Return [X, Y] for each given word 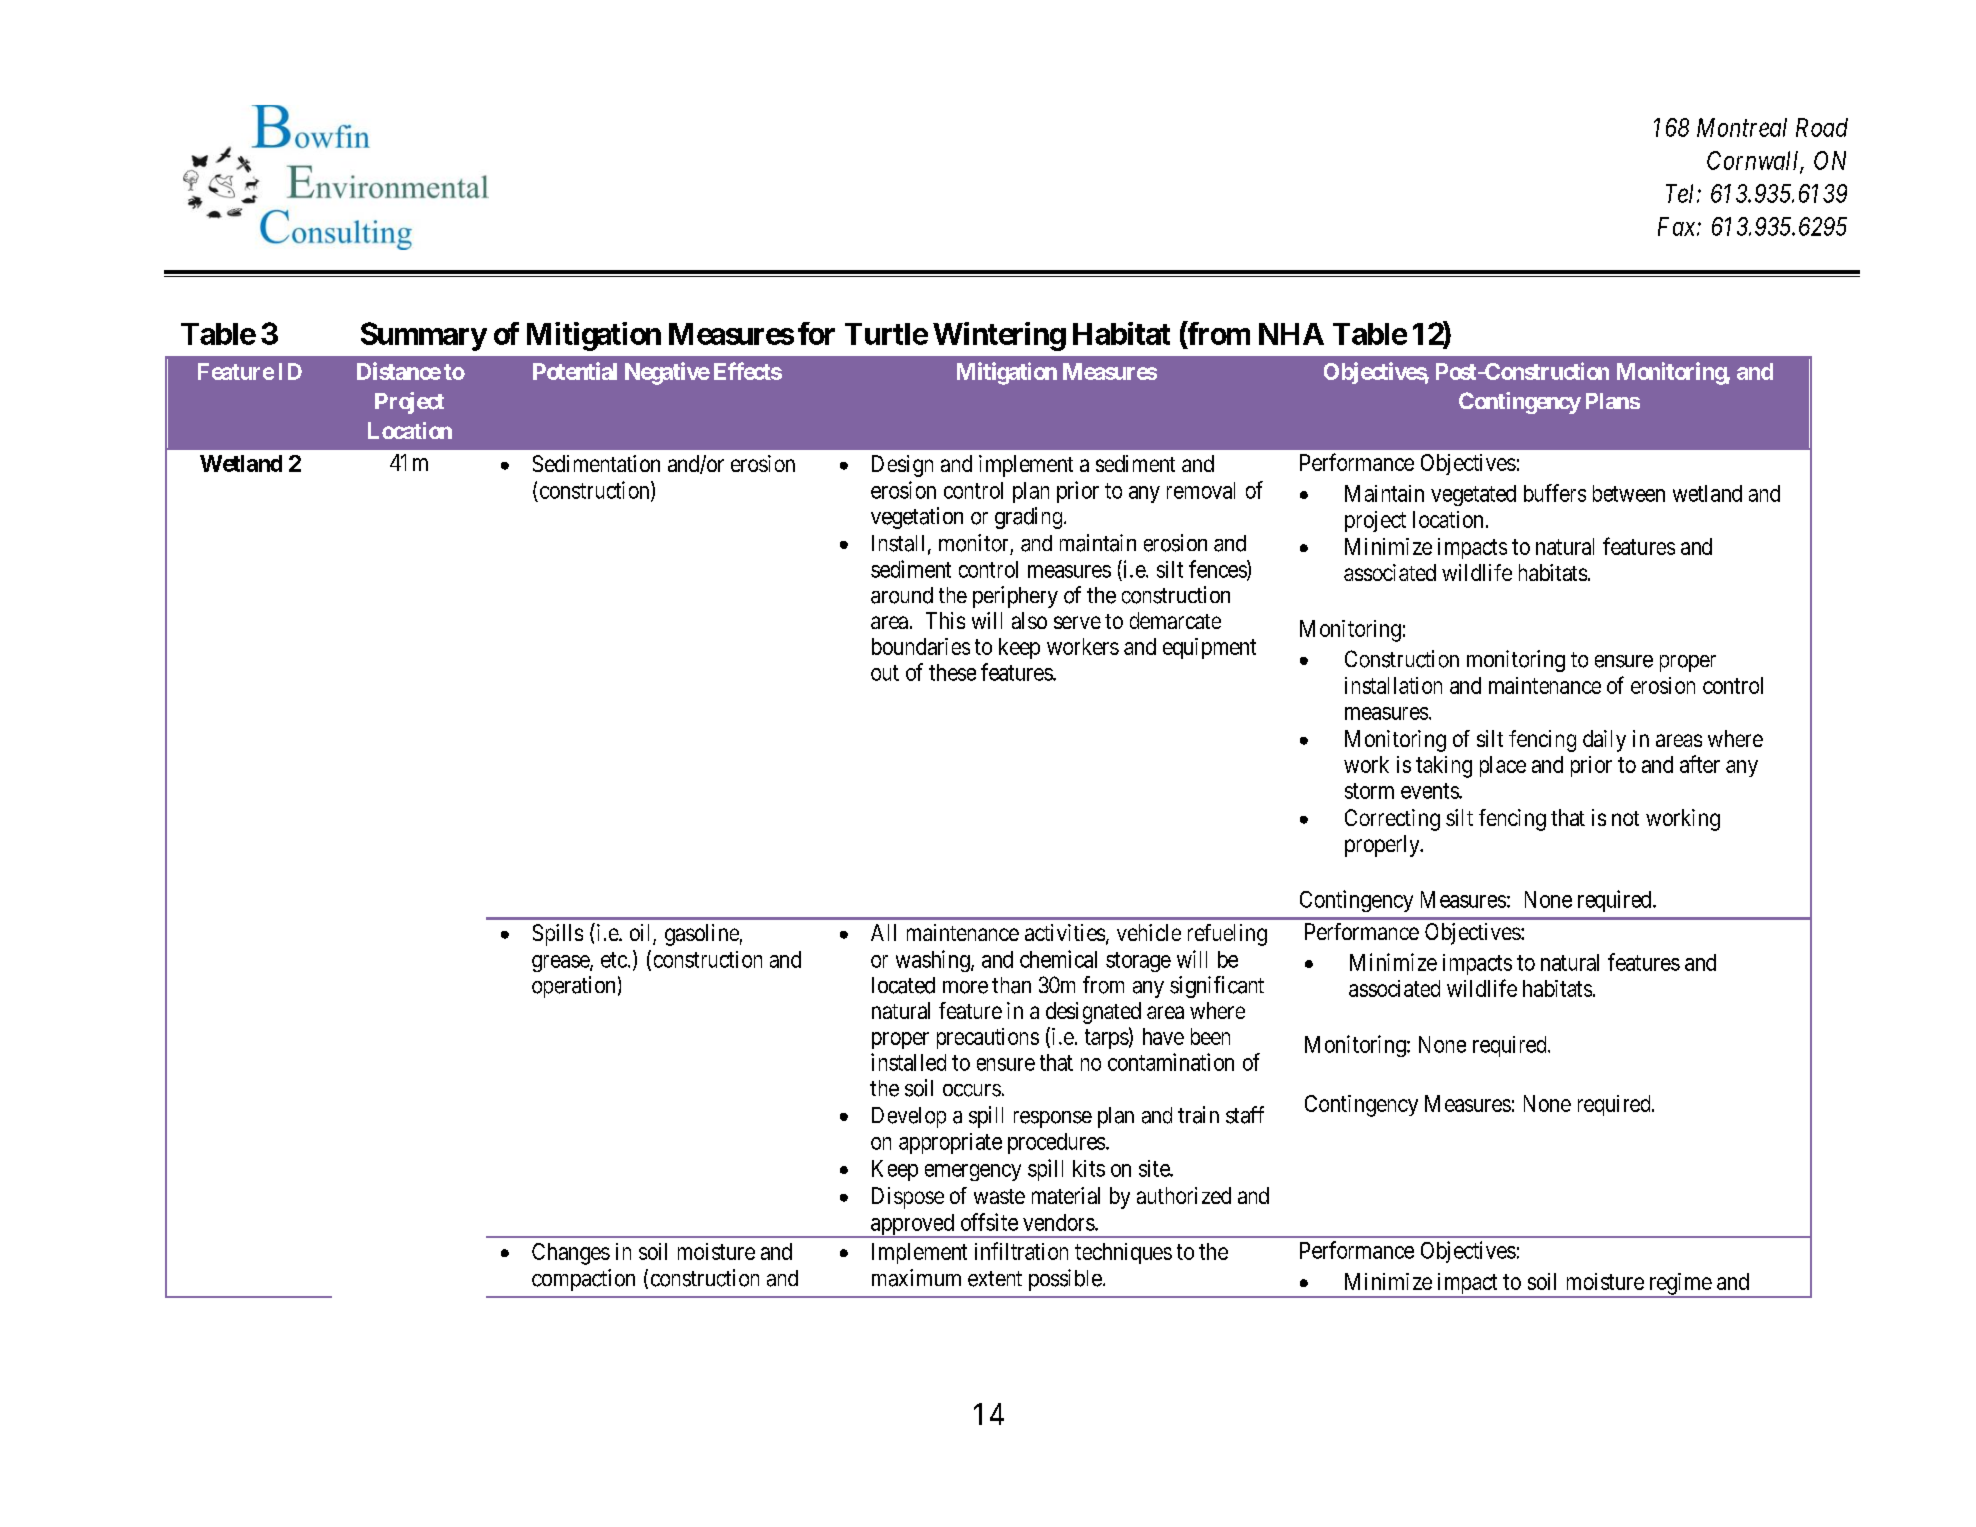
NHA [1291, 334]
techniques [1123, 1253]
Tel [1682, 193]
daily [1604, 741]
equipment [1209, 648]
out [885, 673]
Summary [424, 336]
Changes [571, 1254]
